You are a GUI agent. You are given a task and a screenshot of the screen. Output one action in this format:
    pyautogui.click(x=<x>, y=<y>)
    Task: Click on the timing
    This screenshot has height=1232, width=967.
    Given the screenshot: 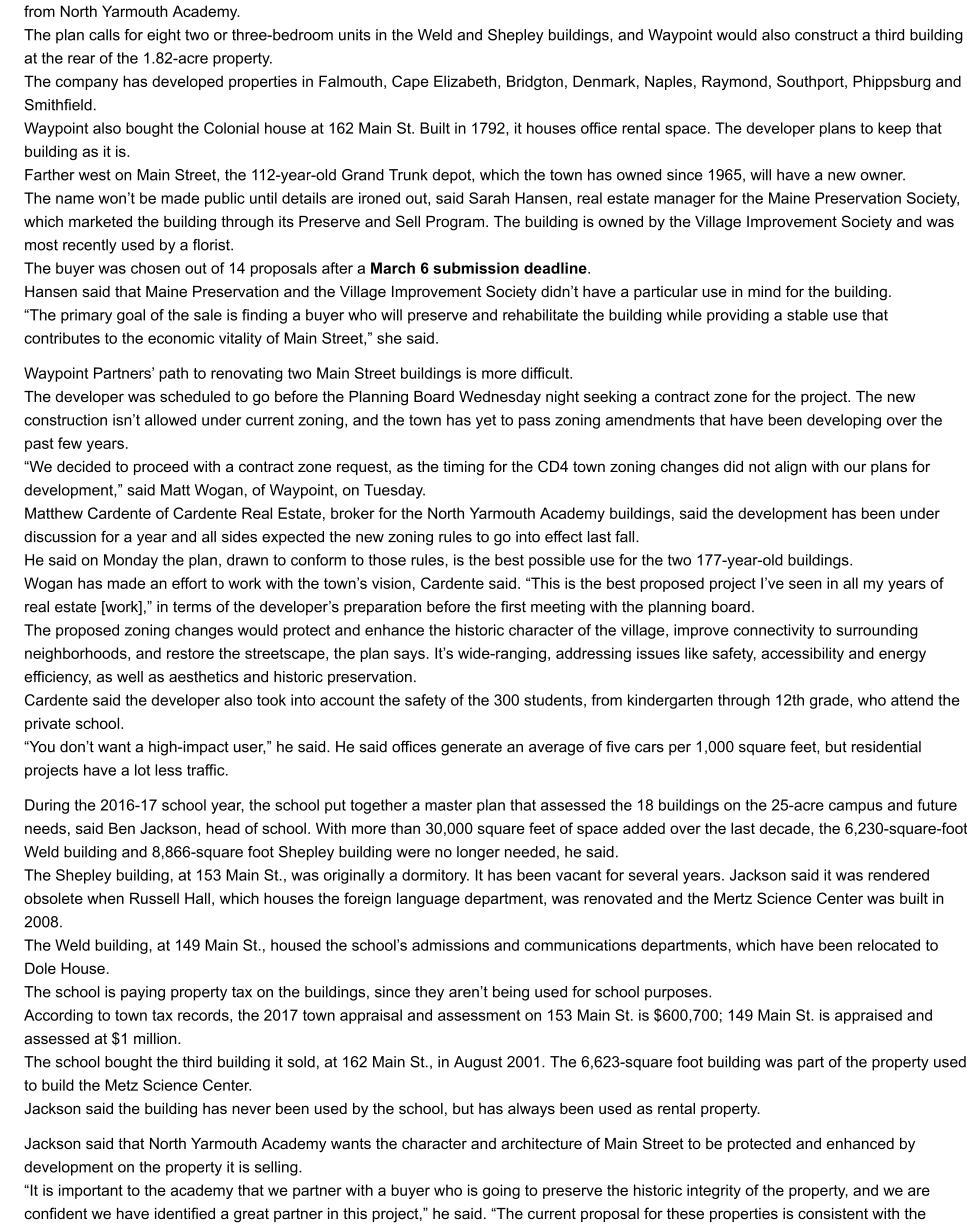 What is the action you would take?
    pyautogui.click(x=463, y=468)
